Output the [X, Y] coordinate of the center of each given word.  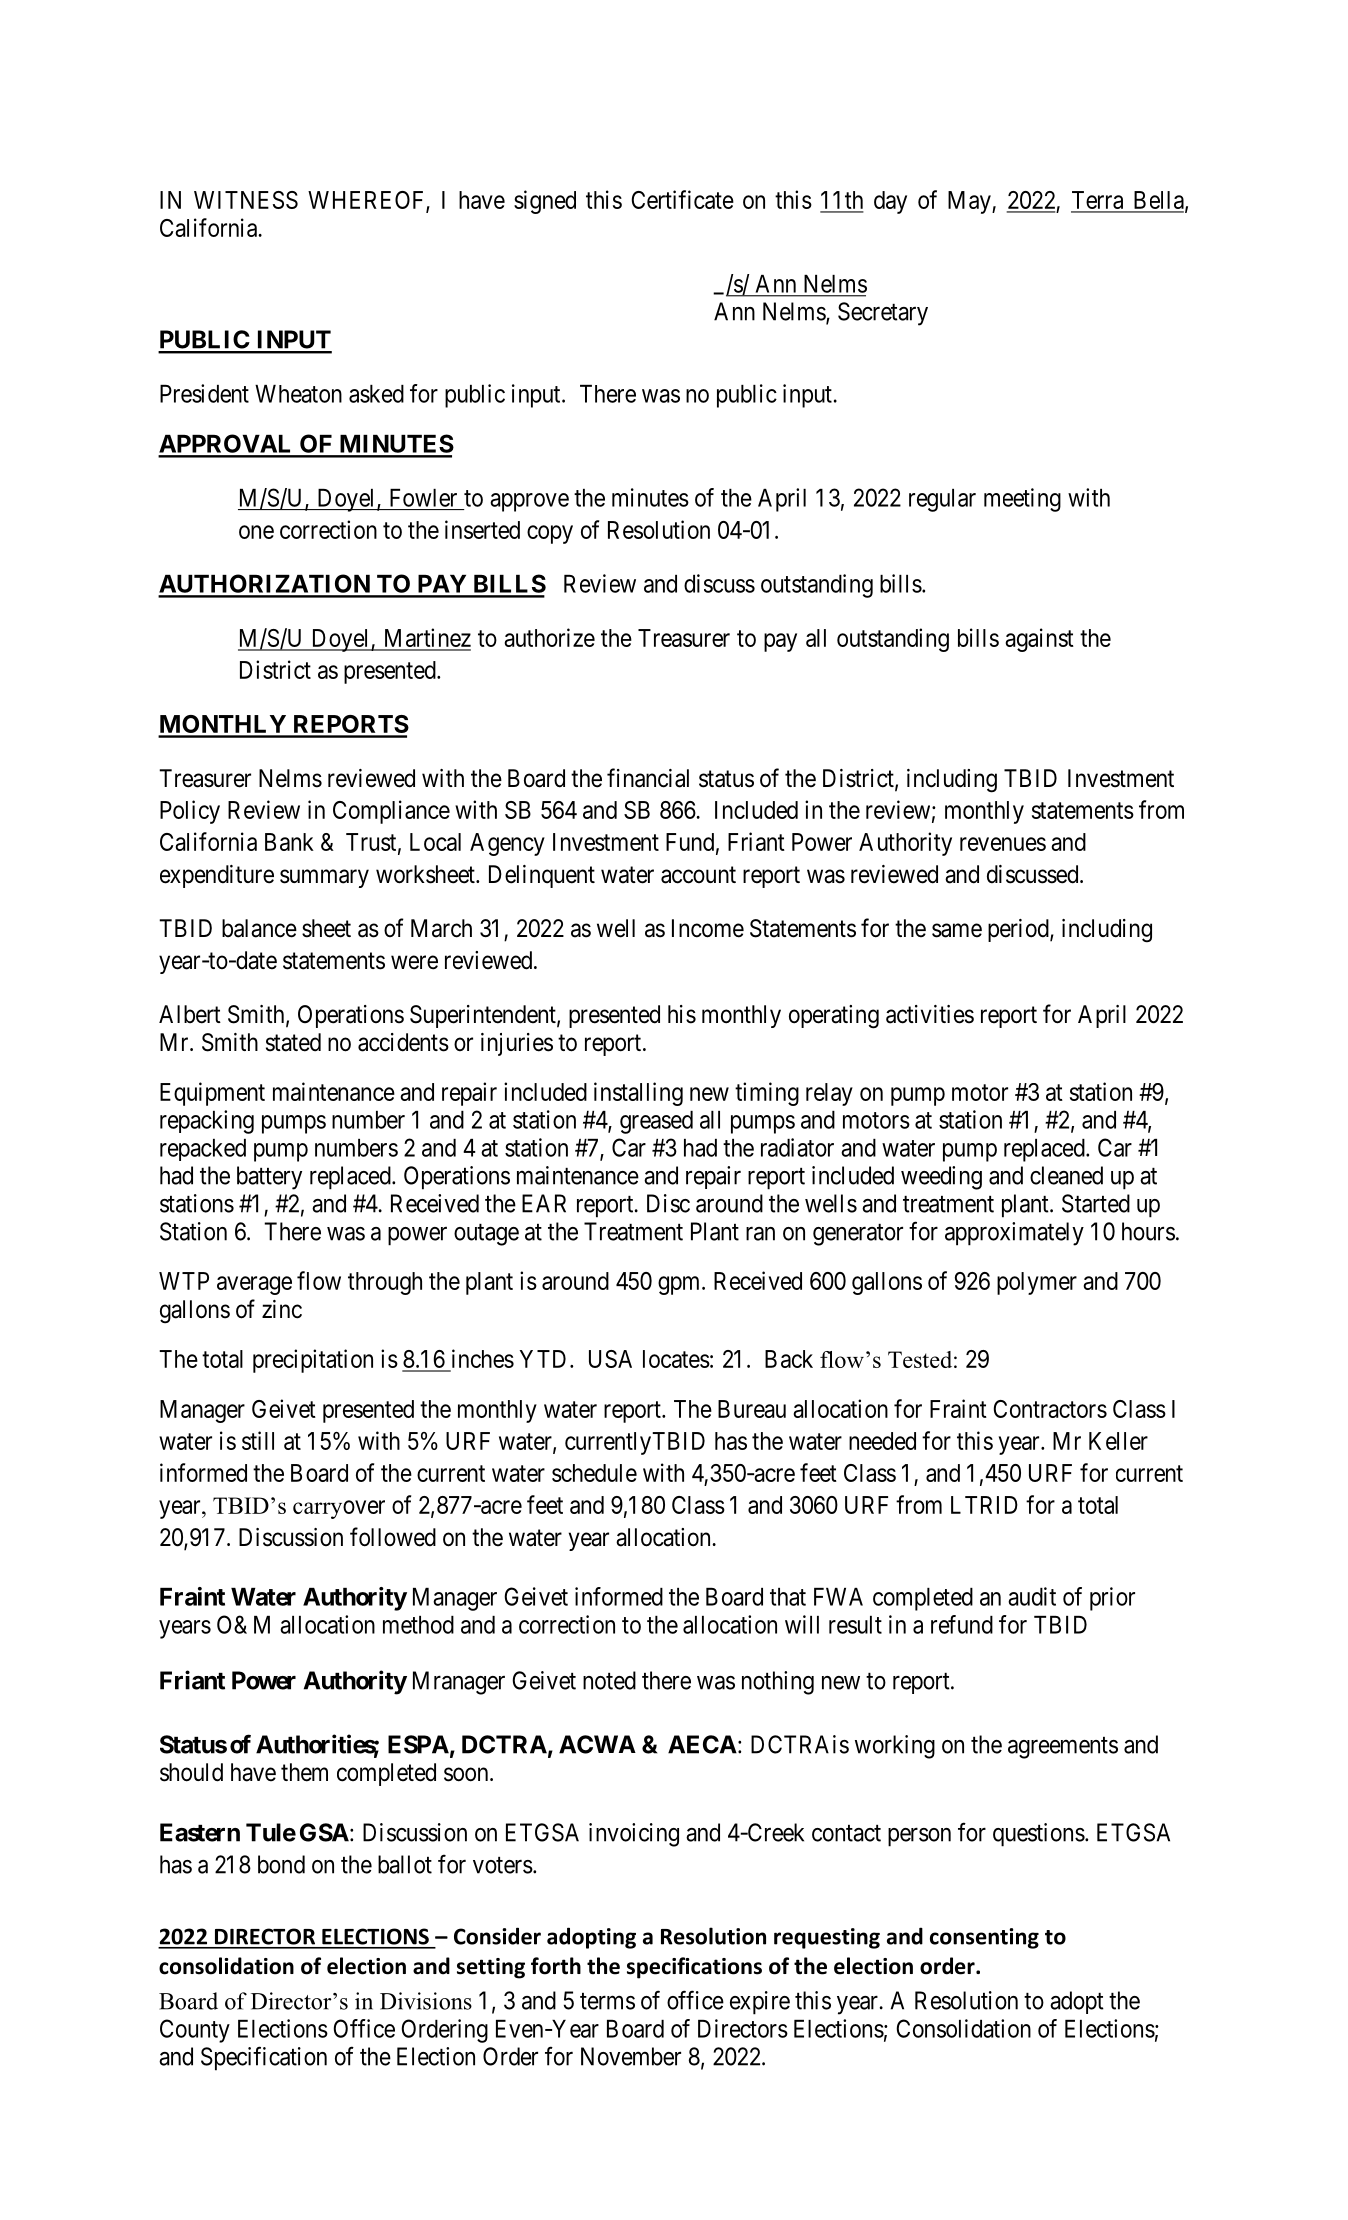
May [970, 202]
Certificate [682, 199]
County [195, 2031]
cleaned [1066, 1175]
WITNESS [246, 200]
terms [607, 2001]
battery [269, 1178]
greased [656, 1122]
